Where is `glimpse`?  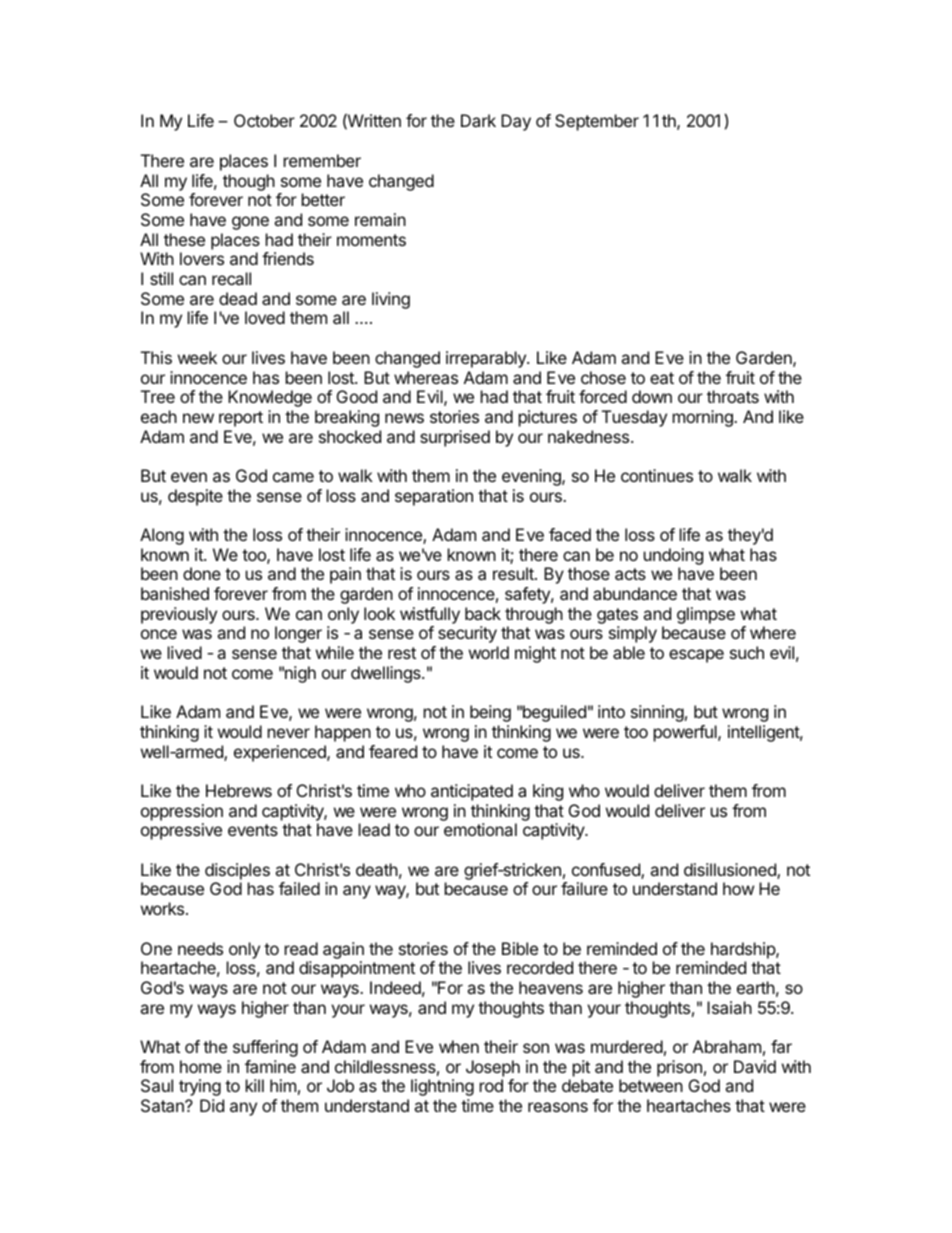
glimpse is located at coordinates (706, 615).
